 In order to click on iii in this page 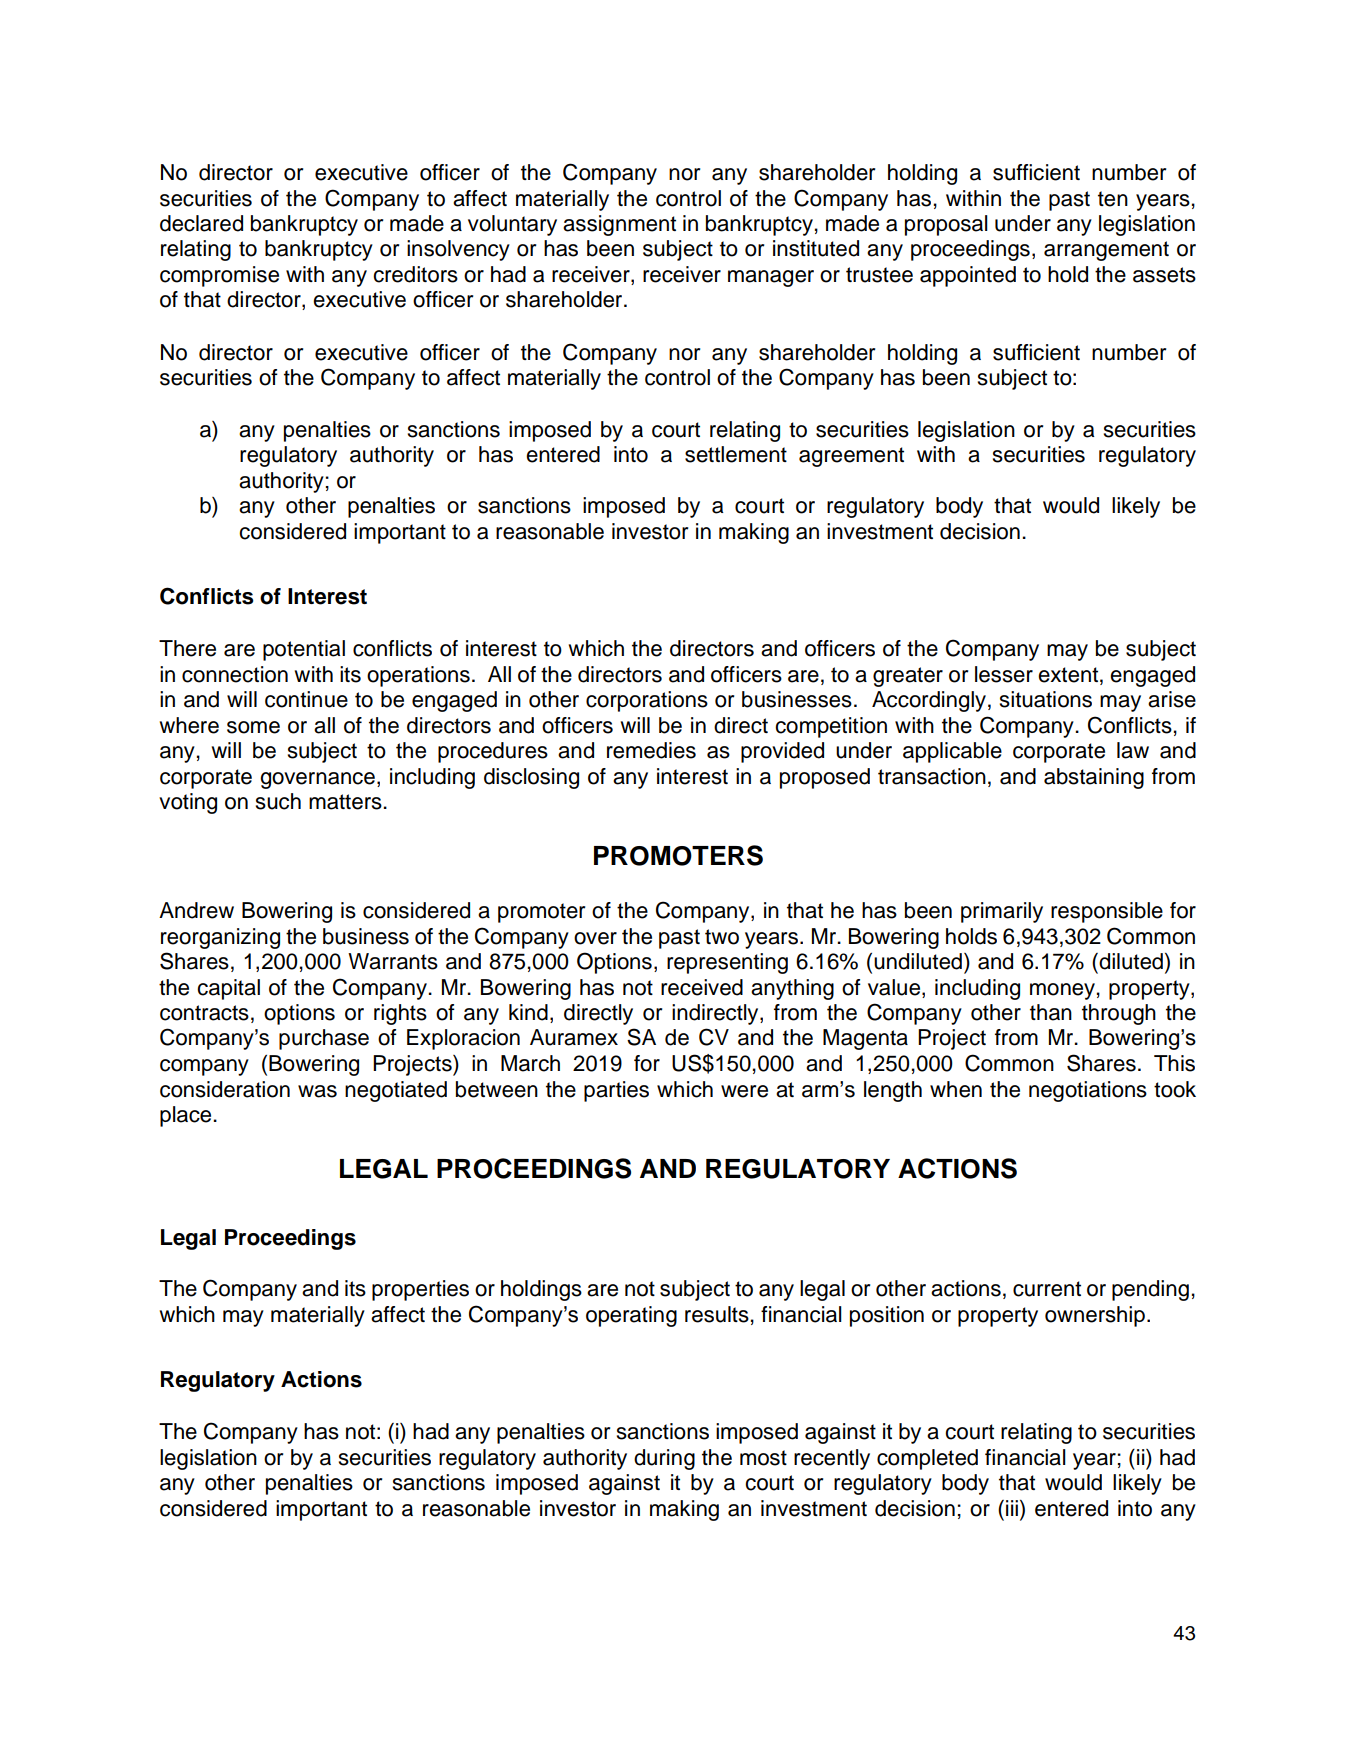, I will do `click(1012, 1508)`.
